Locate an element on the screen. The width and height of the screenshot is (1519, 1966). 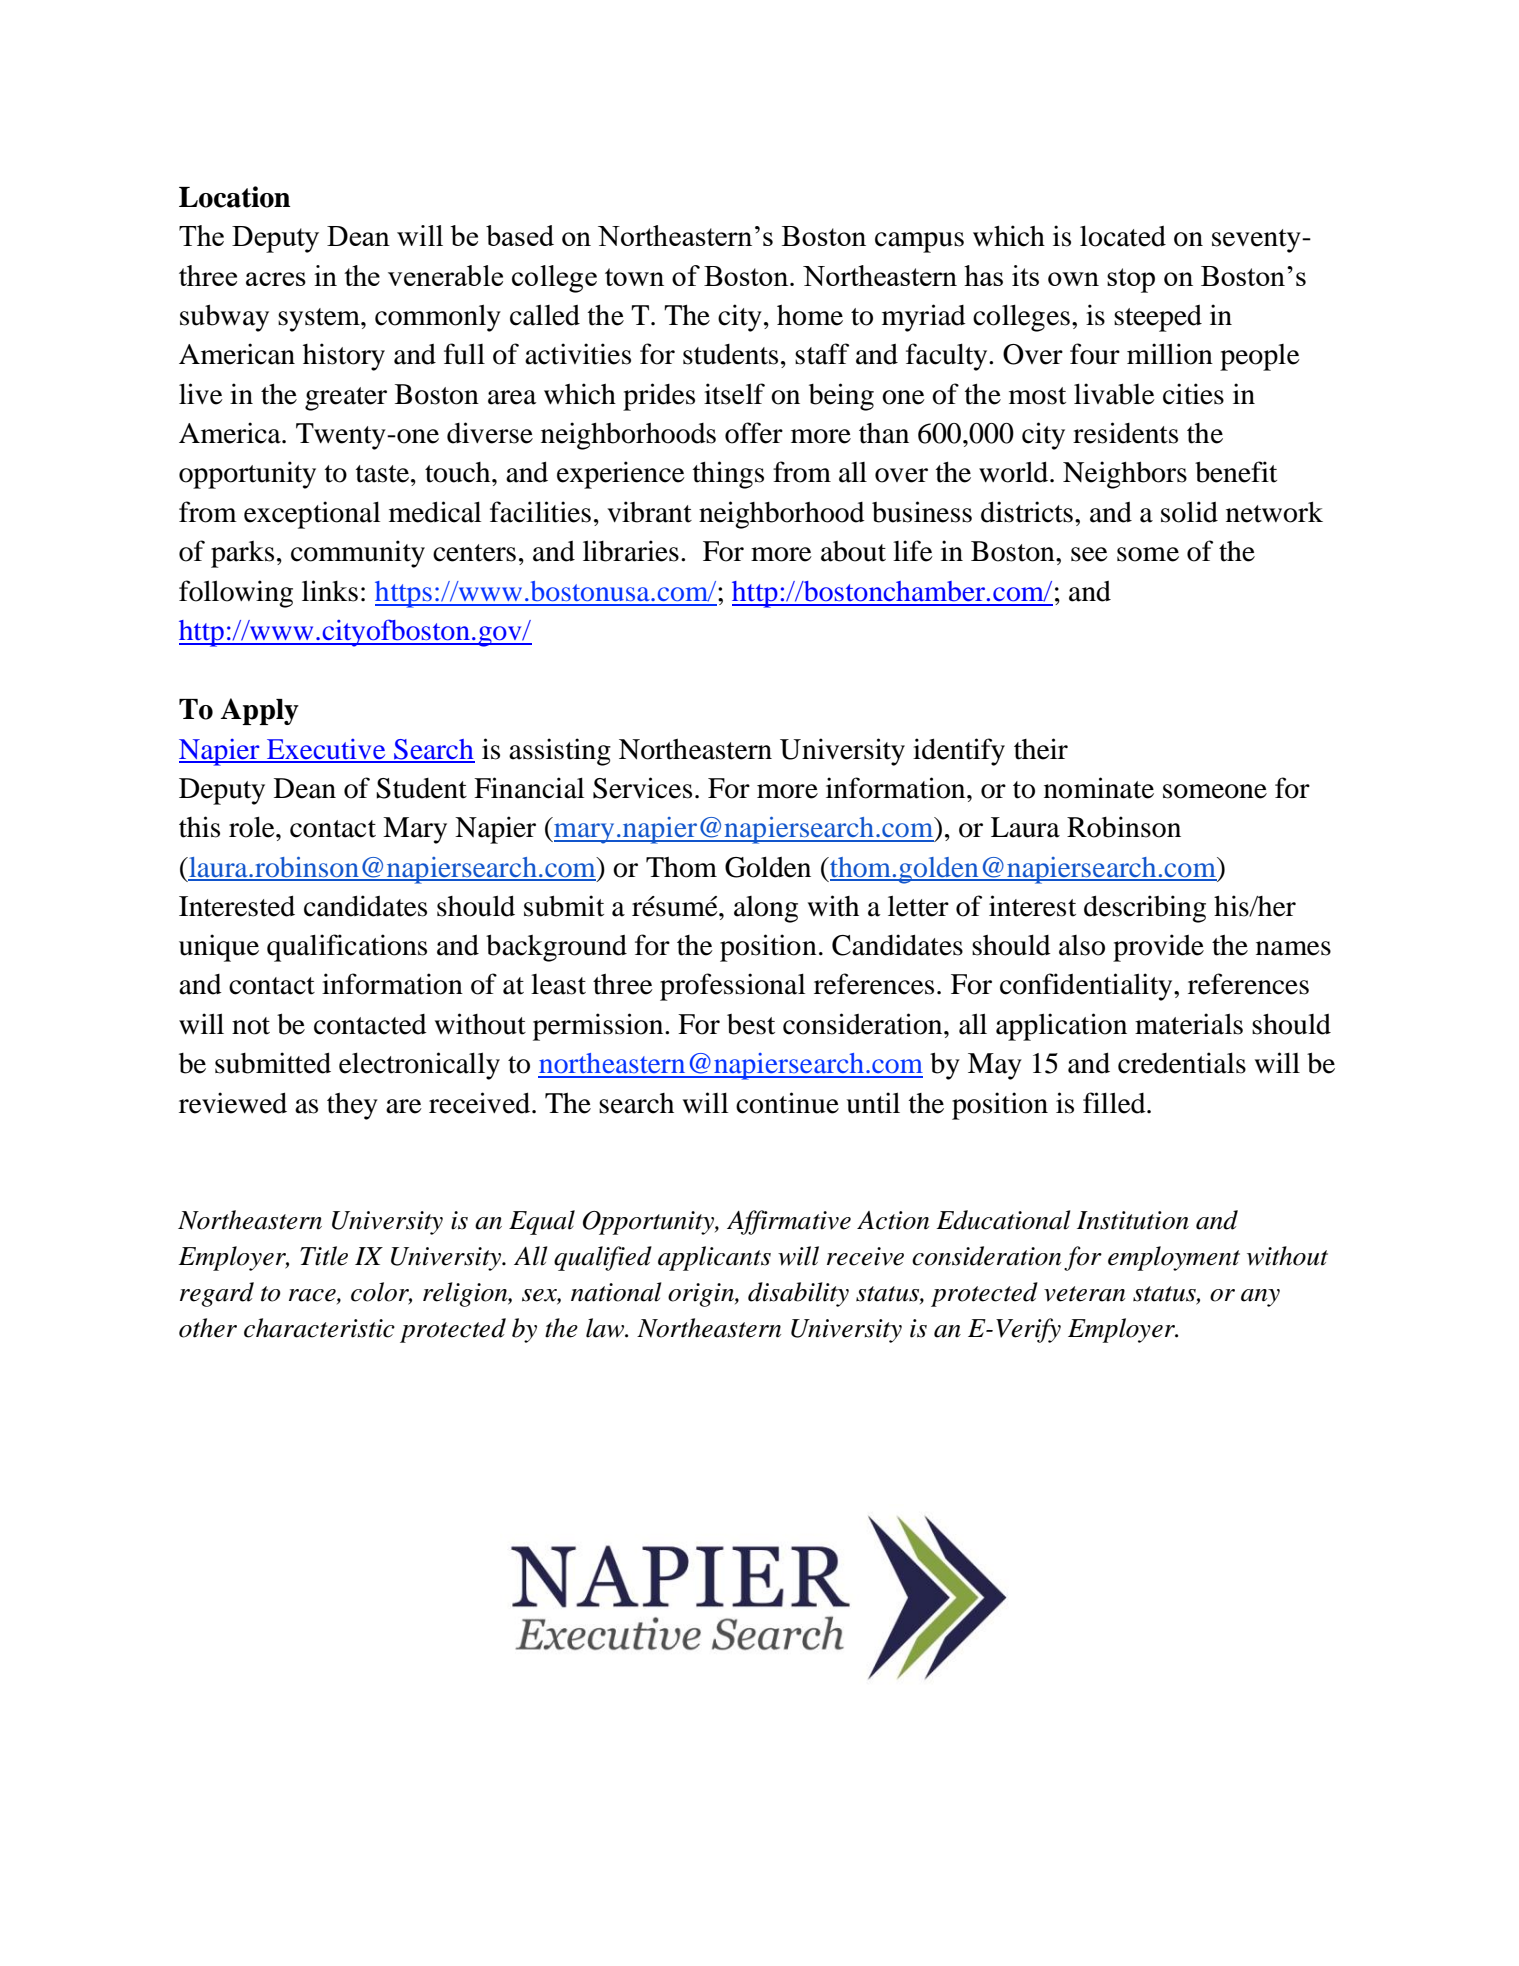
located is located at coordinates (1123, 236).
